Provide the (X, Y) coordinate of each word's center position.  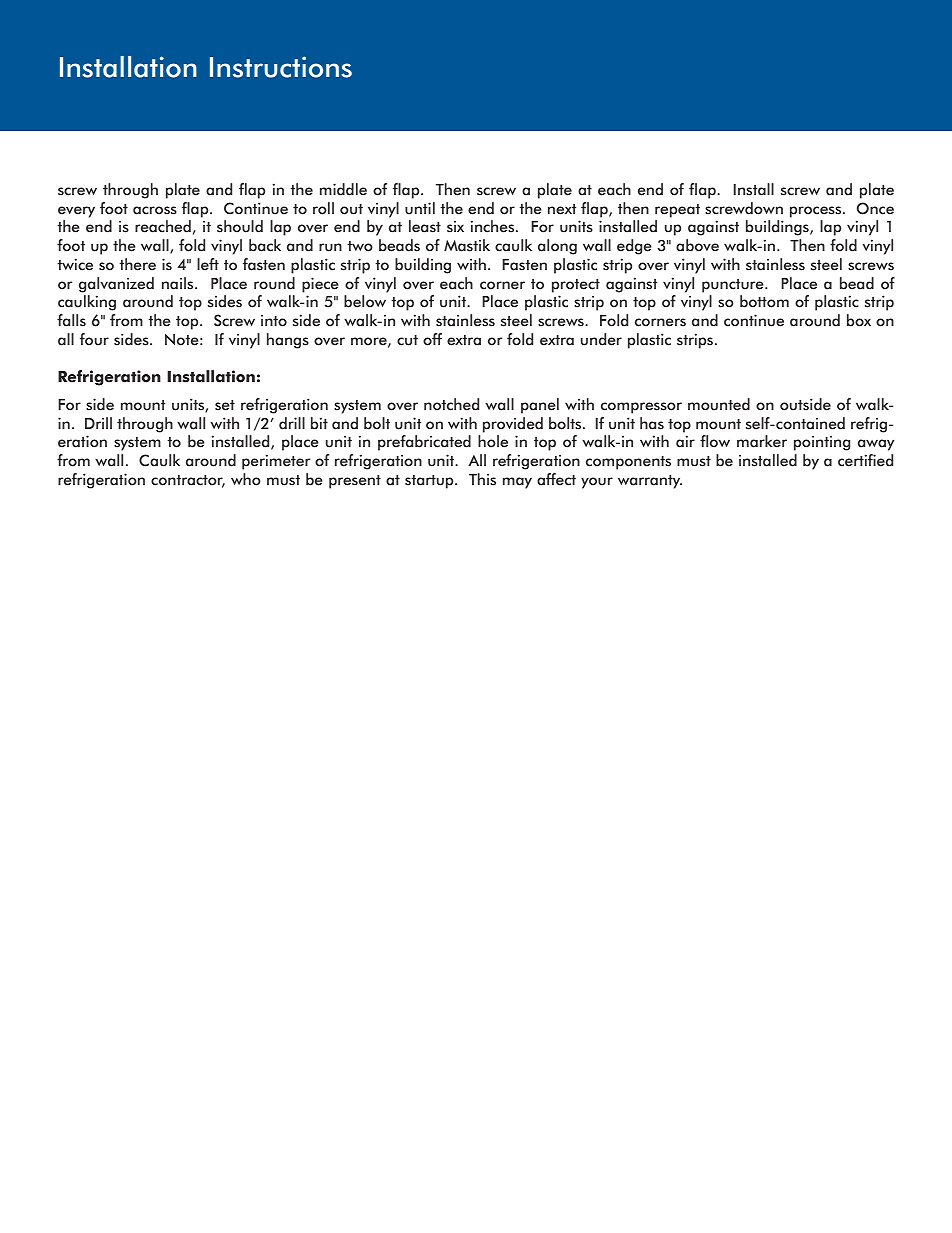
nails (179, 283)
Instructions (281, 67)
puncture (734, 286)
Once (875, 208)
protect (576, 286)
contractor (188, 481)
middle (343, 189)
